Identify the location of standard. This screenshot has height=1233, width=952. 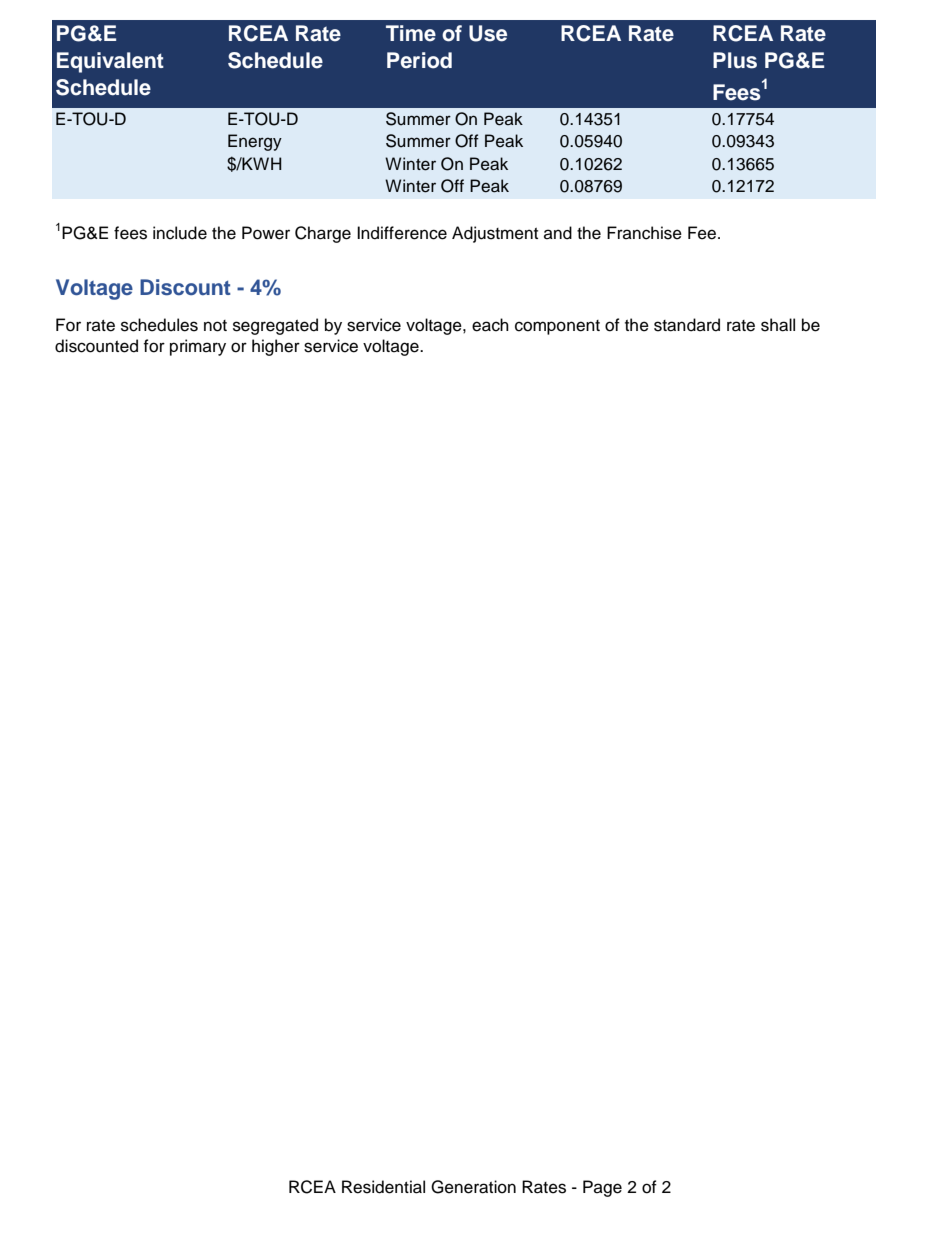
(687, 325).
